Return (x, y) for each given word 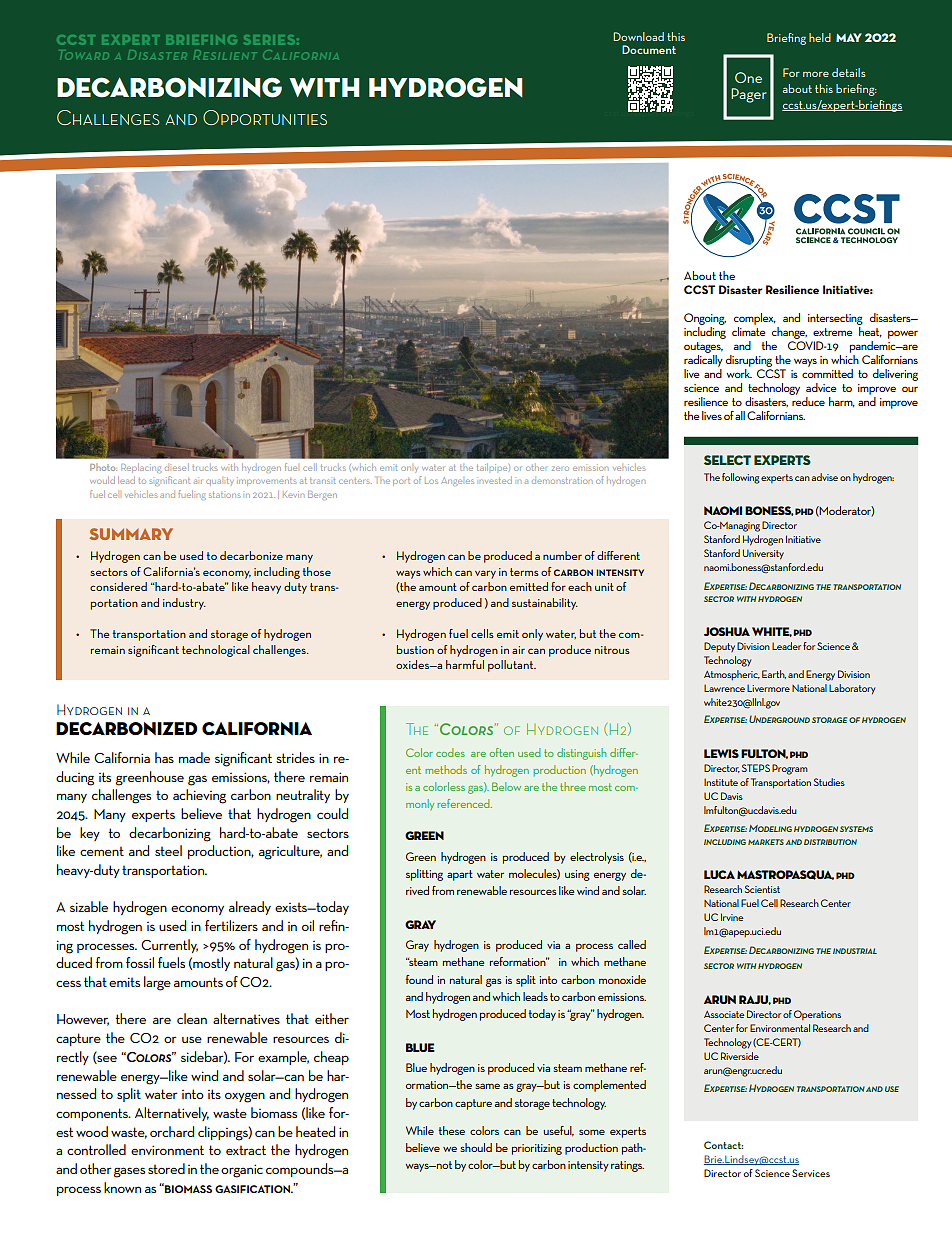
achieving (199, 796)
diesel (177, 467)
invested (496, 480)
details (849, 72)
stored (166, 1168)
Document (649, 49)
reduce (807, 400)
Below (506, 786)
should (476, 1147)
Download (638, 36)
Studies (829, 782)
